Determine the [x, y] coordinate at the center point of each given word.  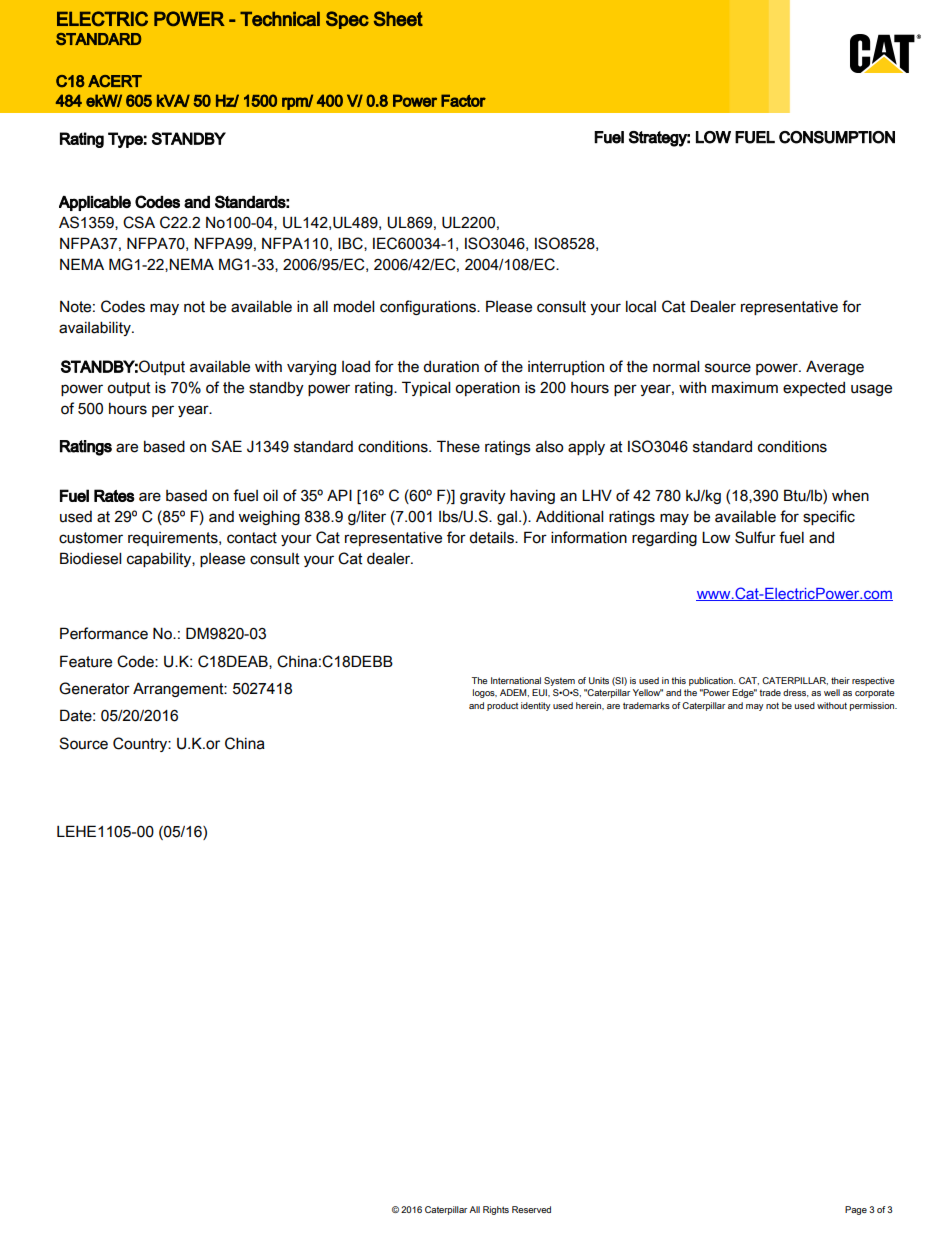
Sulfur [755, 537]
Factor [463, 100]
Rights [496, 1210]
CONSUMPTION [837, 137]
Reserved [531, 1209]
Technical [280, 18]
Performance [104, 633]
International [516, 680]
